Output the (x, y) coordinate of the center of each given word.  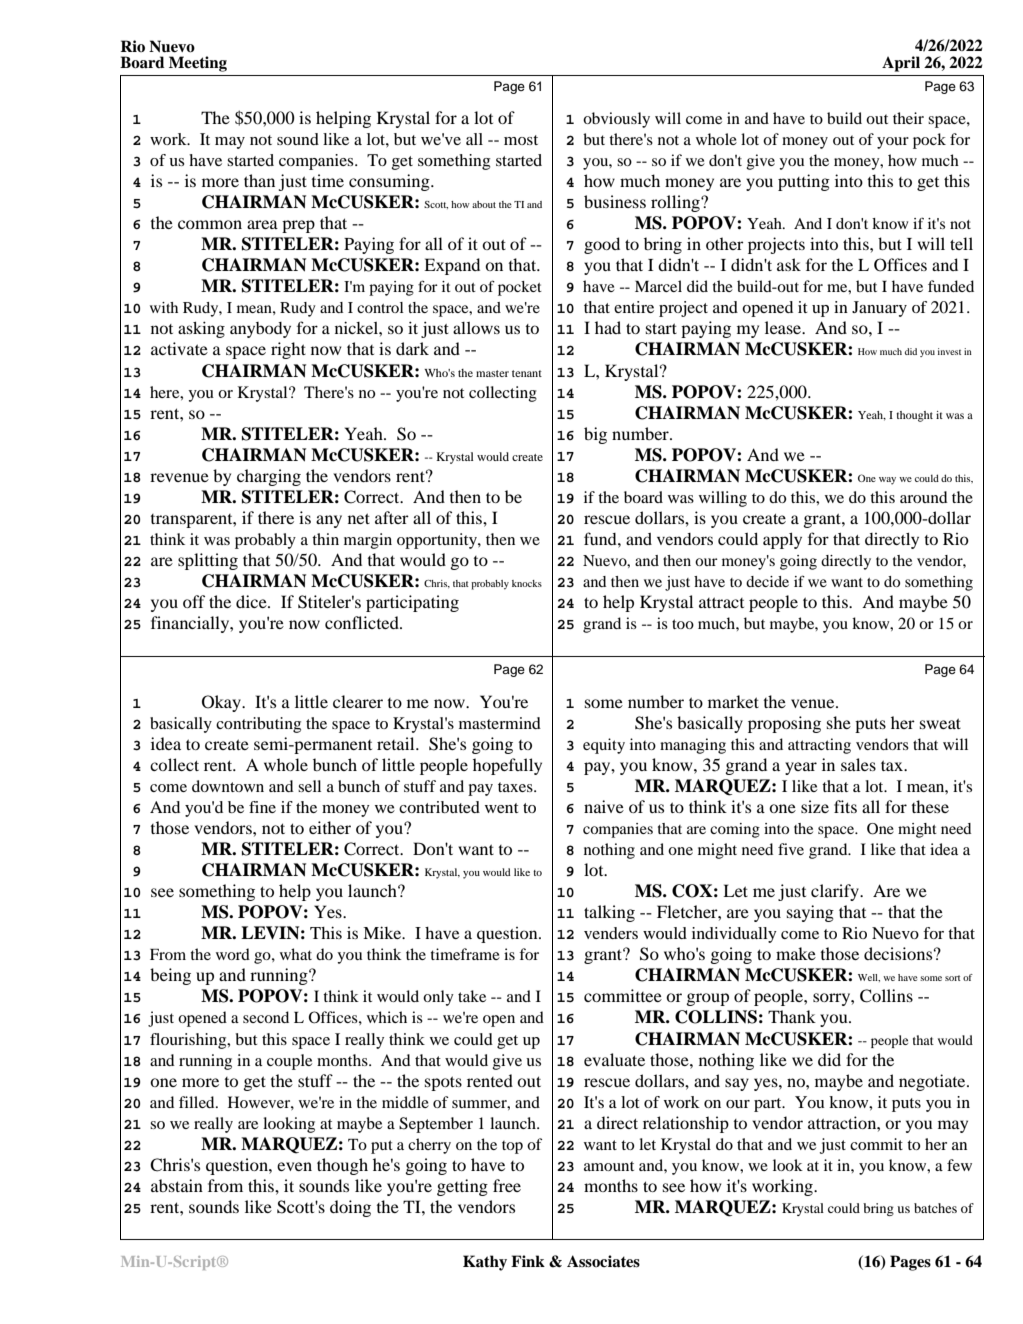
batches (935, 1208)
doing (350, 1208)
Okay (222, 703)
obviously (616, 120)
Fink (528, 1261)
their (908, 118)
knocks (527, 583)
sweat (940, 723)
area (262, 224)
